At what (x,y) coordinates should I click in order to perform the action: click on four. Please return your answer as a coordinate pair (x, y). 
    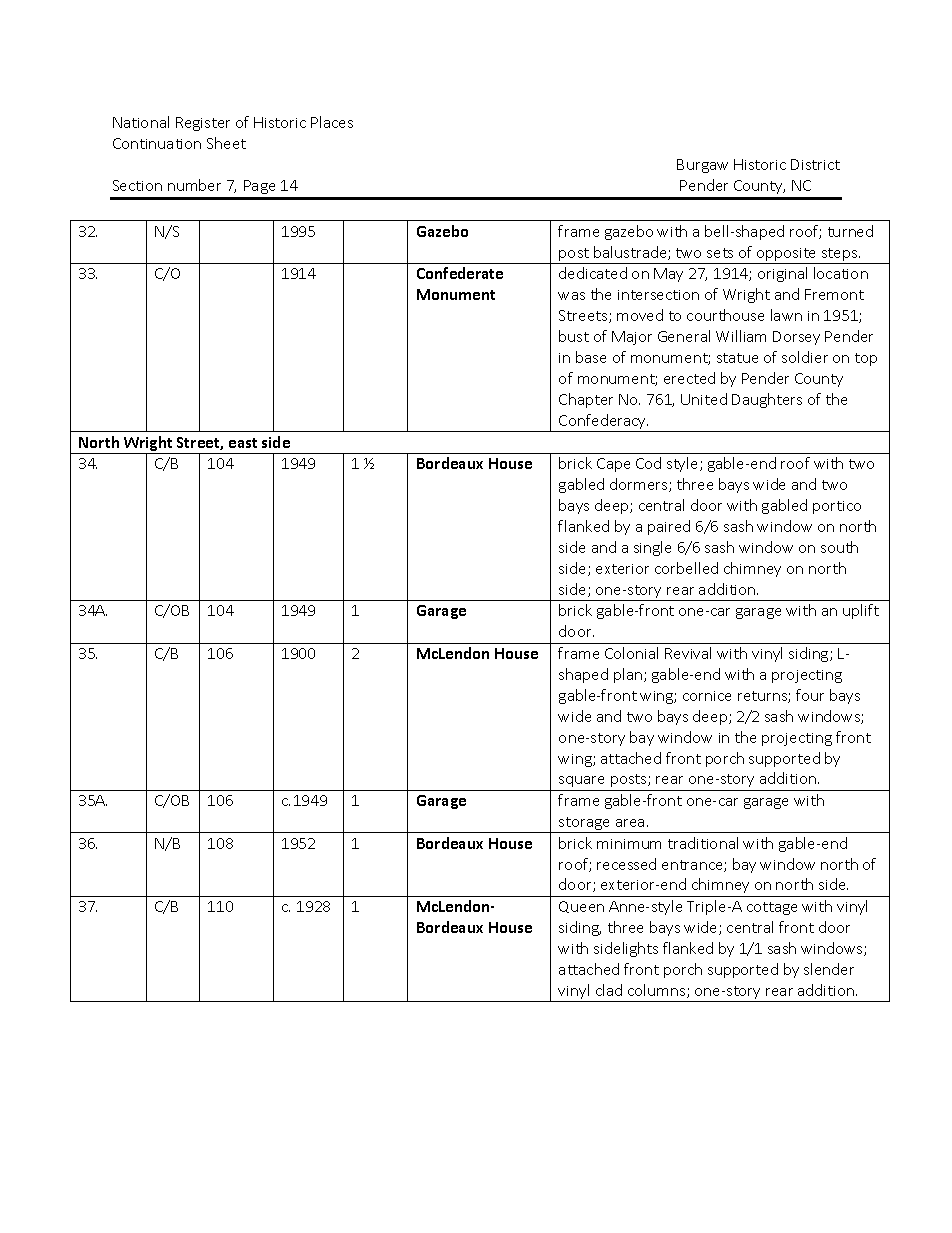
    Looking at the image, I should click on (810, 695).
